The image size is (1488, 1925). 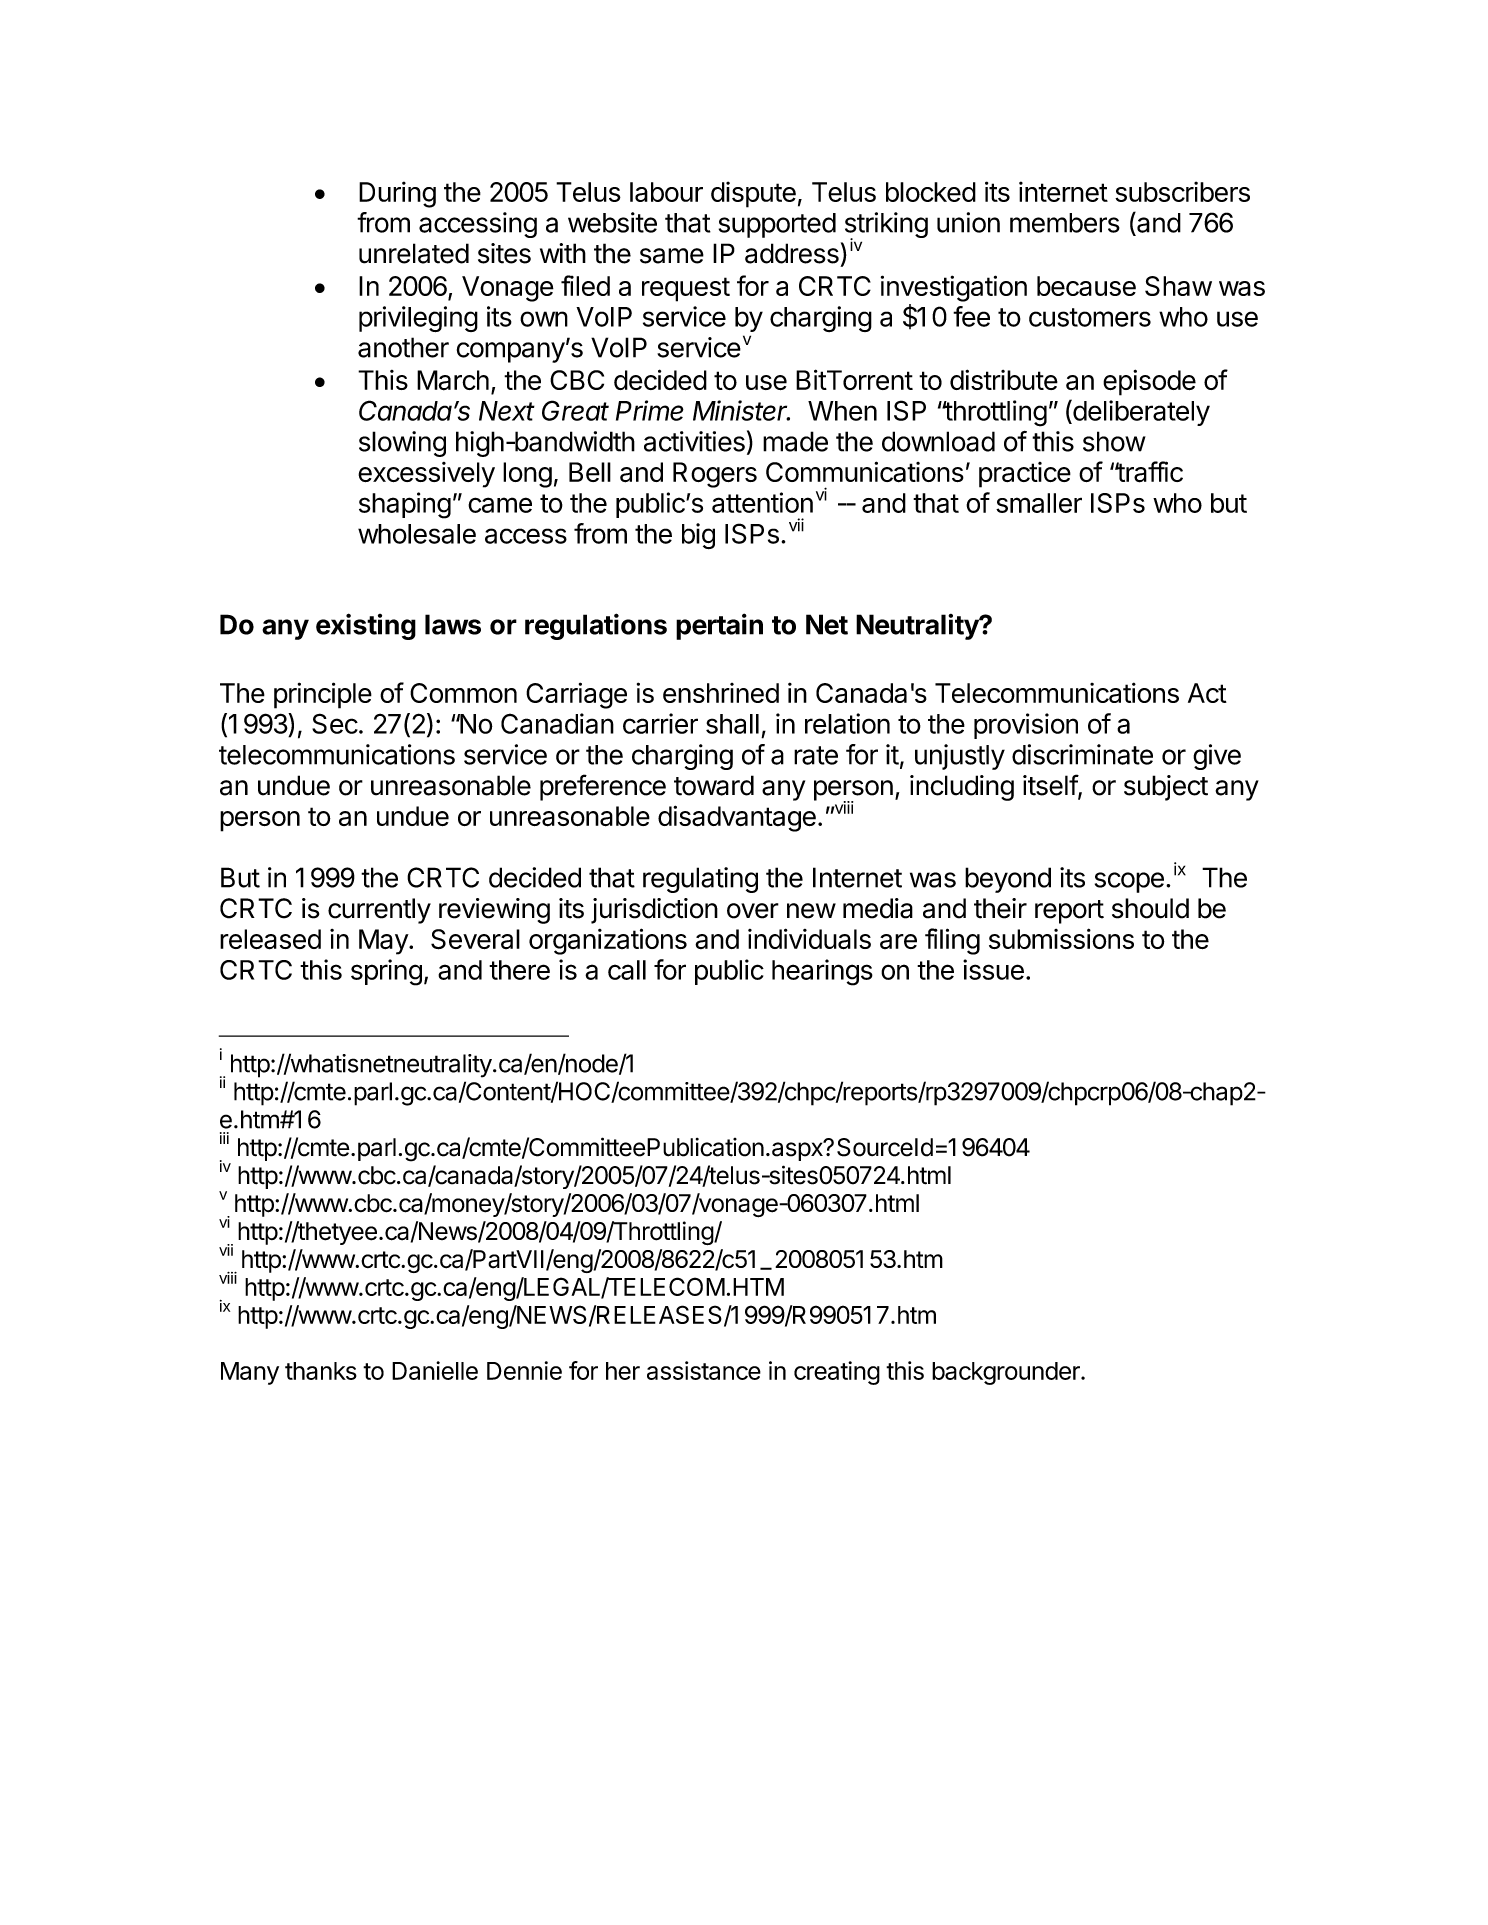 I want to click on discriminate, so click(x=1082, y=754).
